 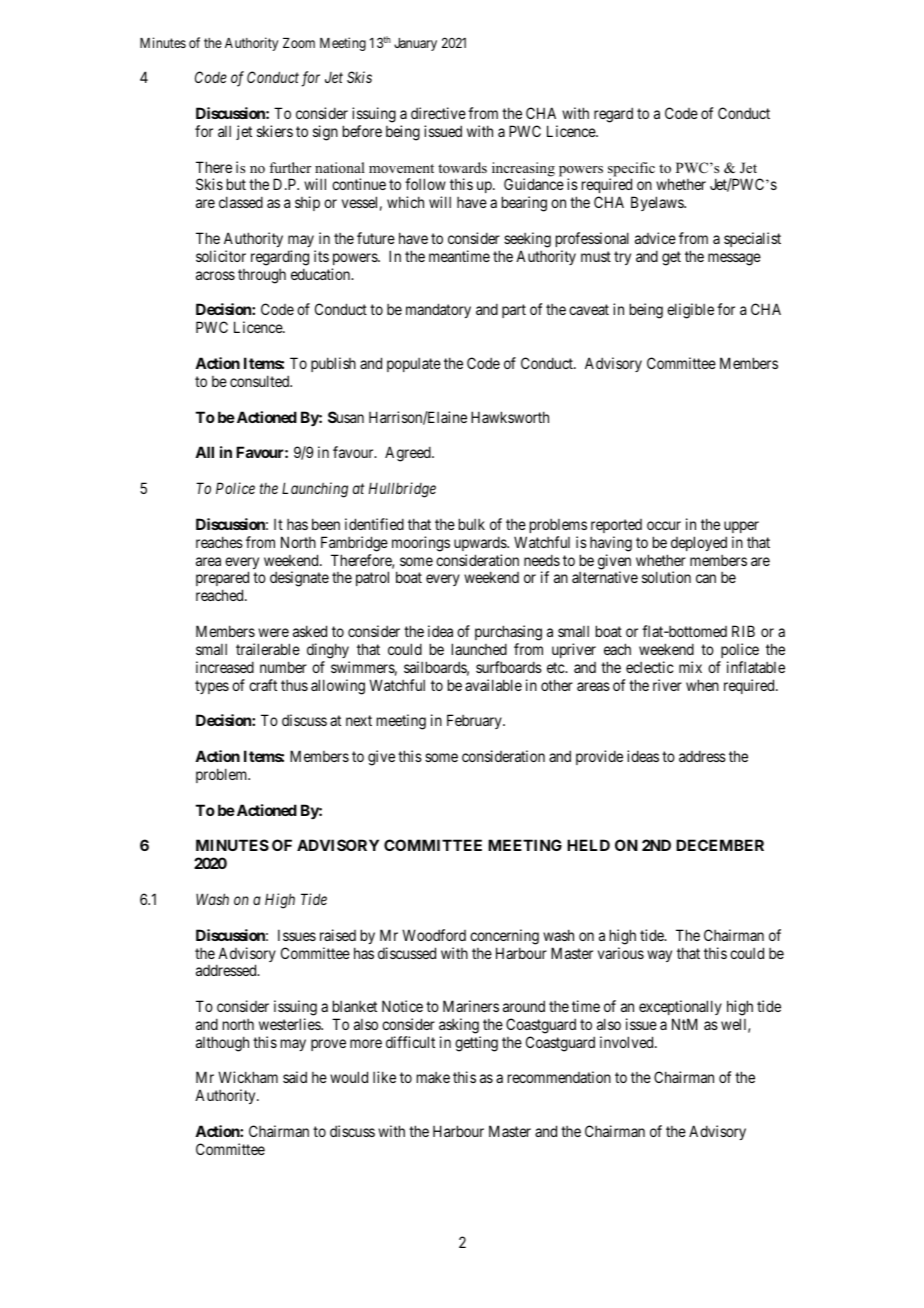 I want to click on prepared, so click(x=222, y=580).
